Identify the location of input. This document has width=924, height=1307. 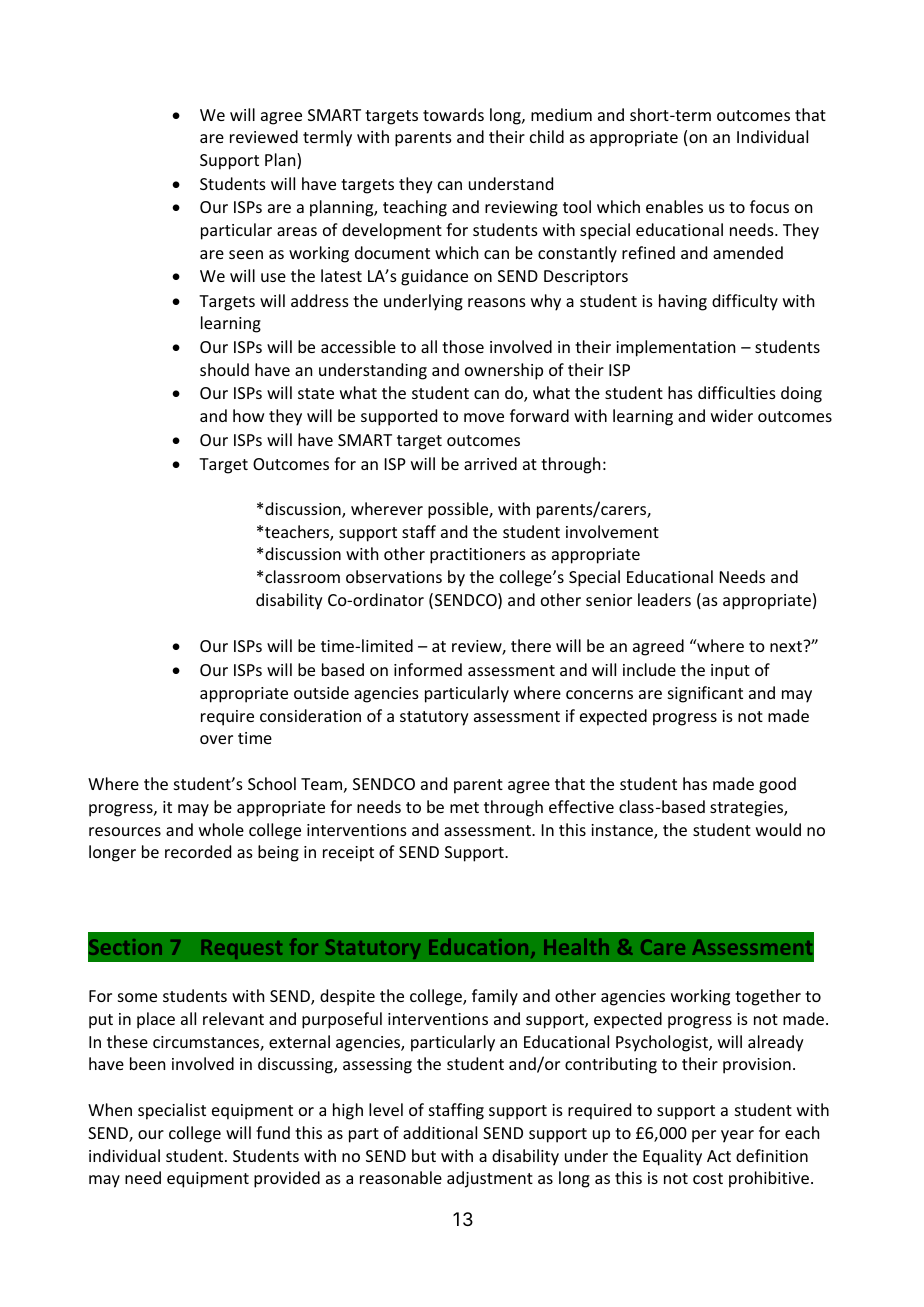
(730, 672).
